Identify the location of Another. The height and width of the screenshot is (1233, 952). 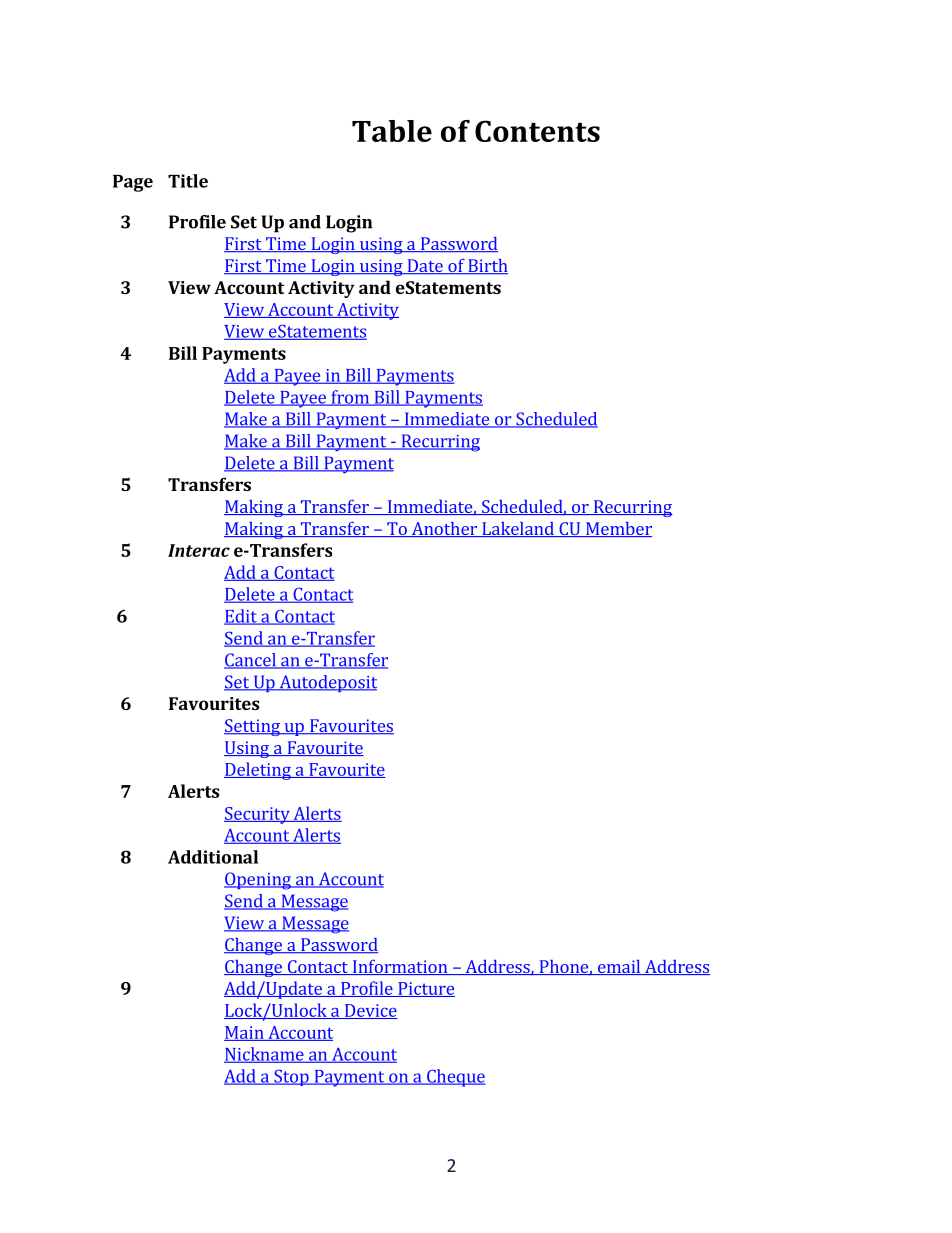
(444, 529).
